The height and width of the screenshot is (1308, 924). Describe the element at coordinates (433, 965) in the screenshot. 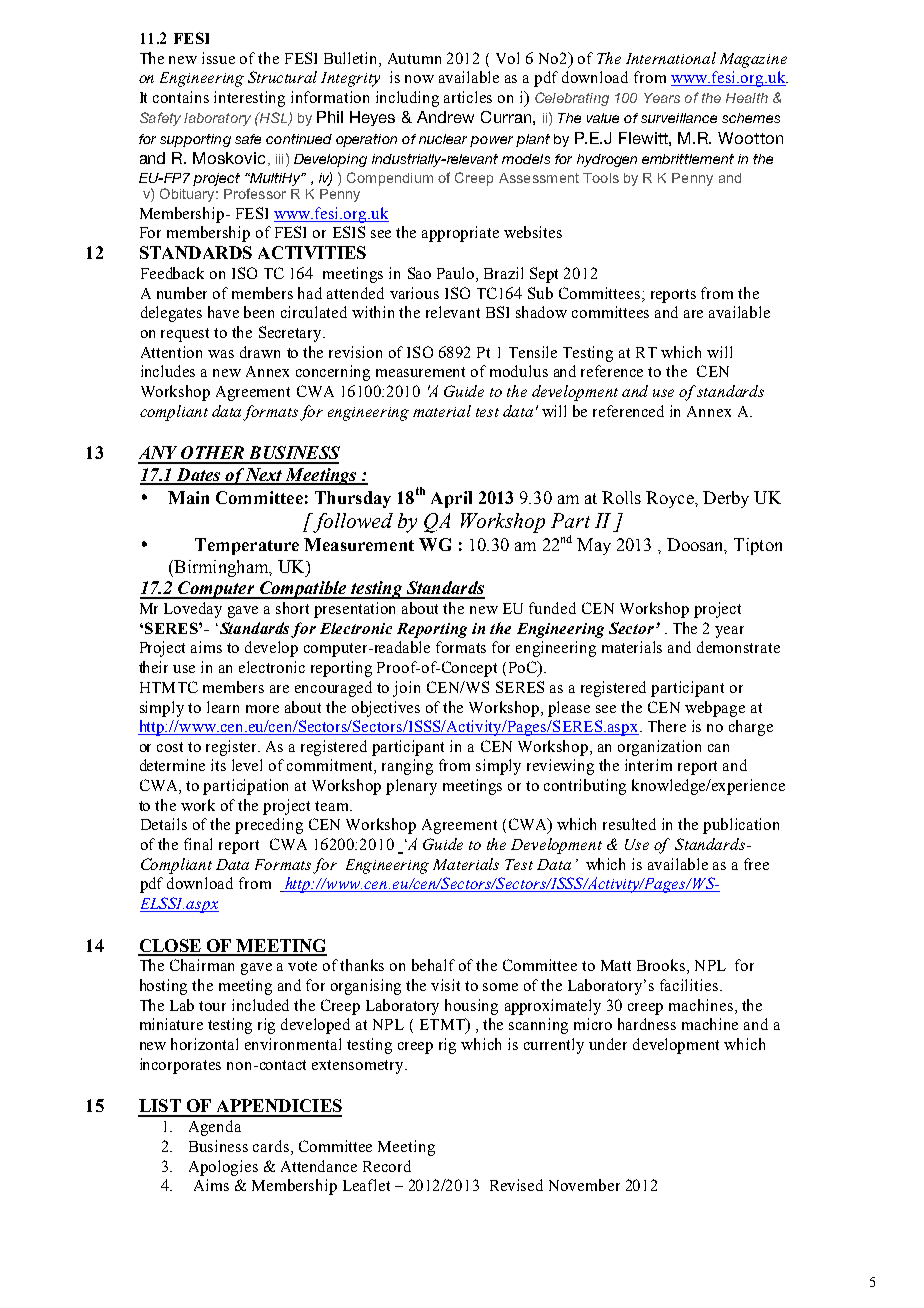

I see `behalf` at that location.
